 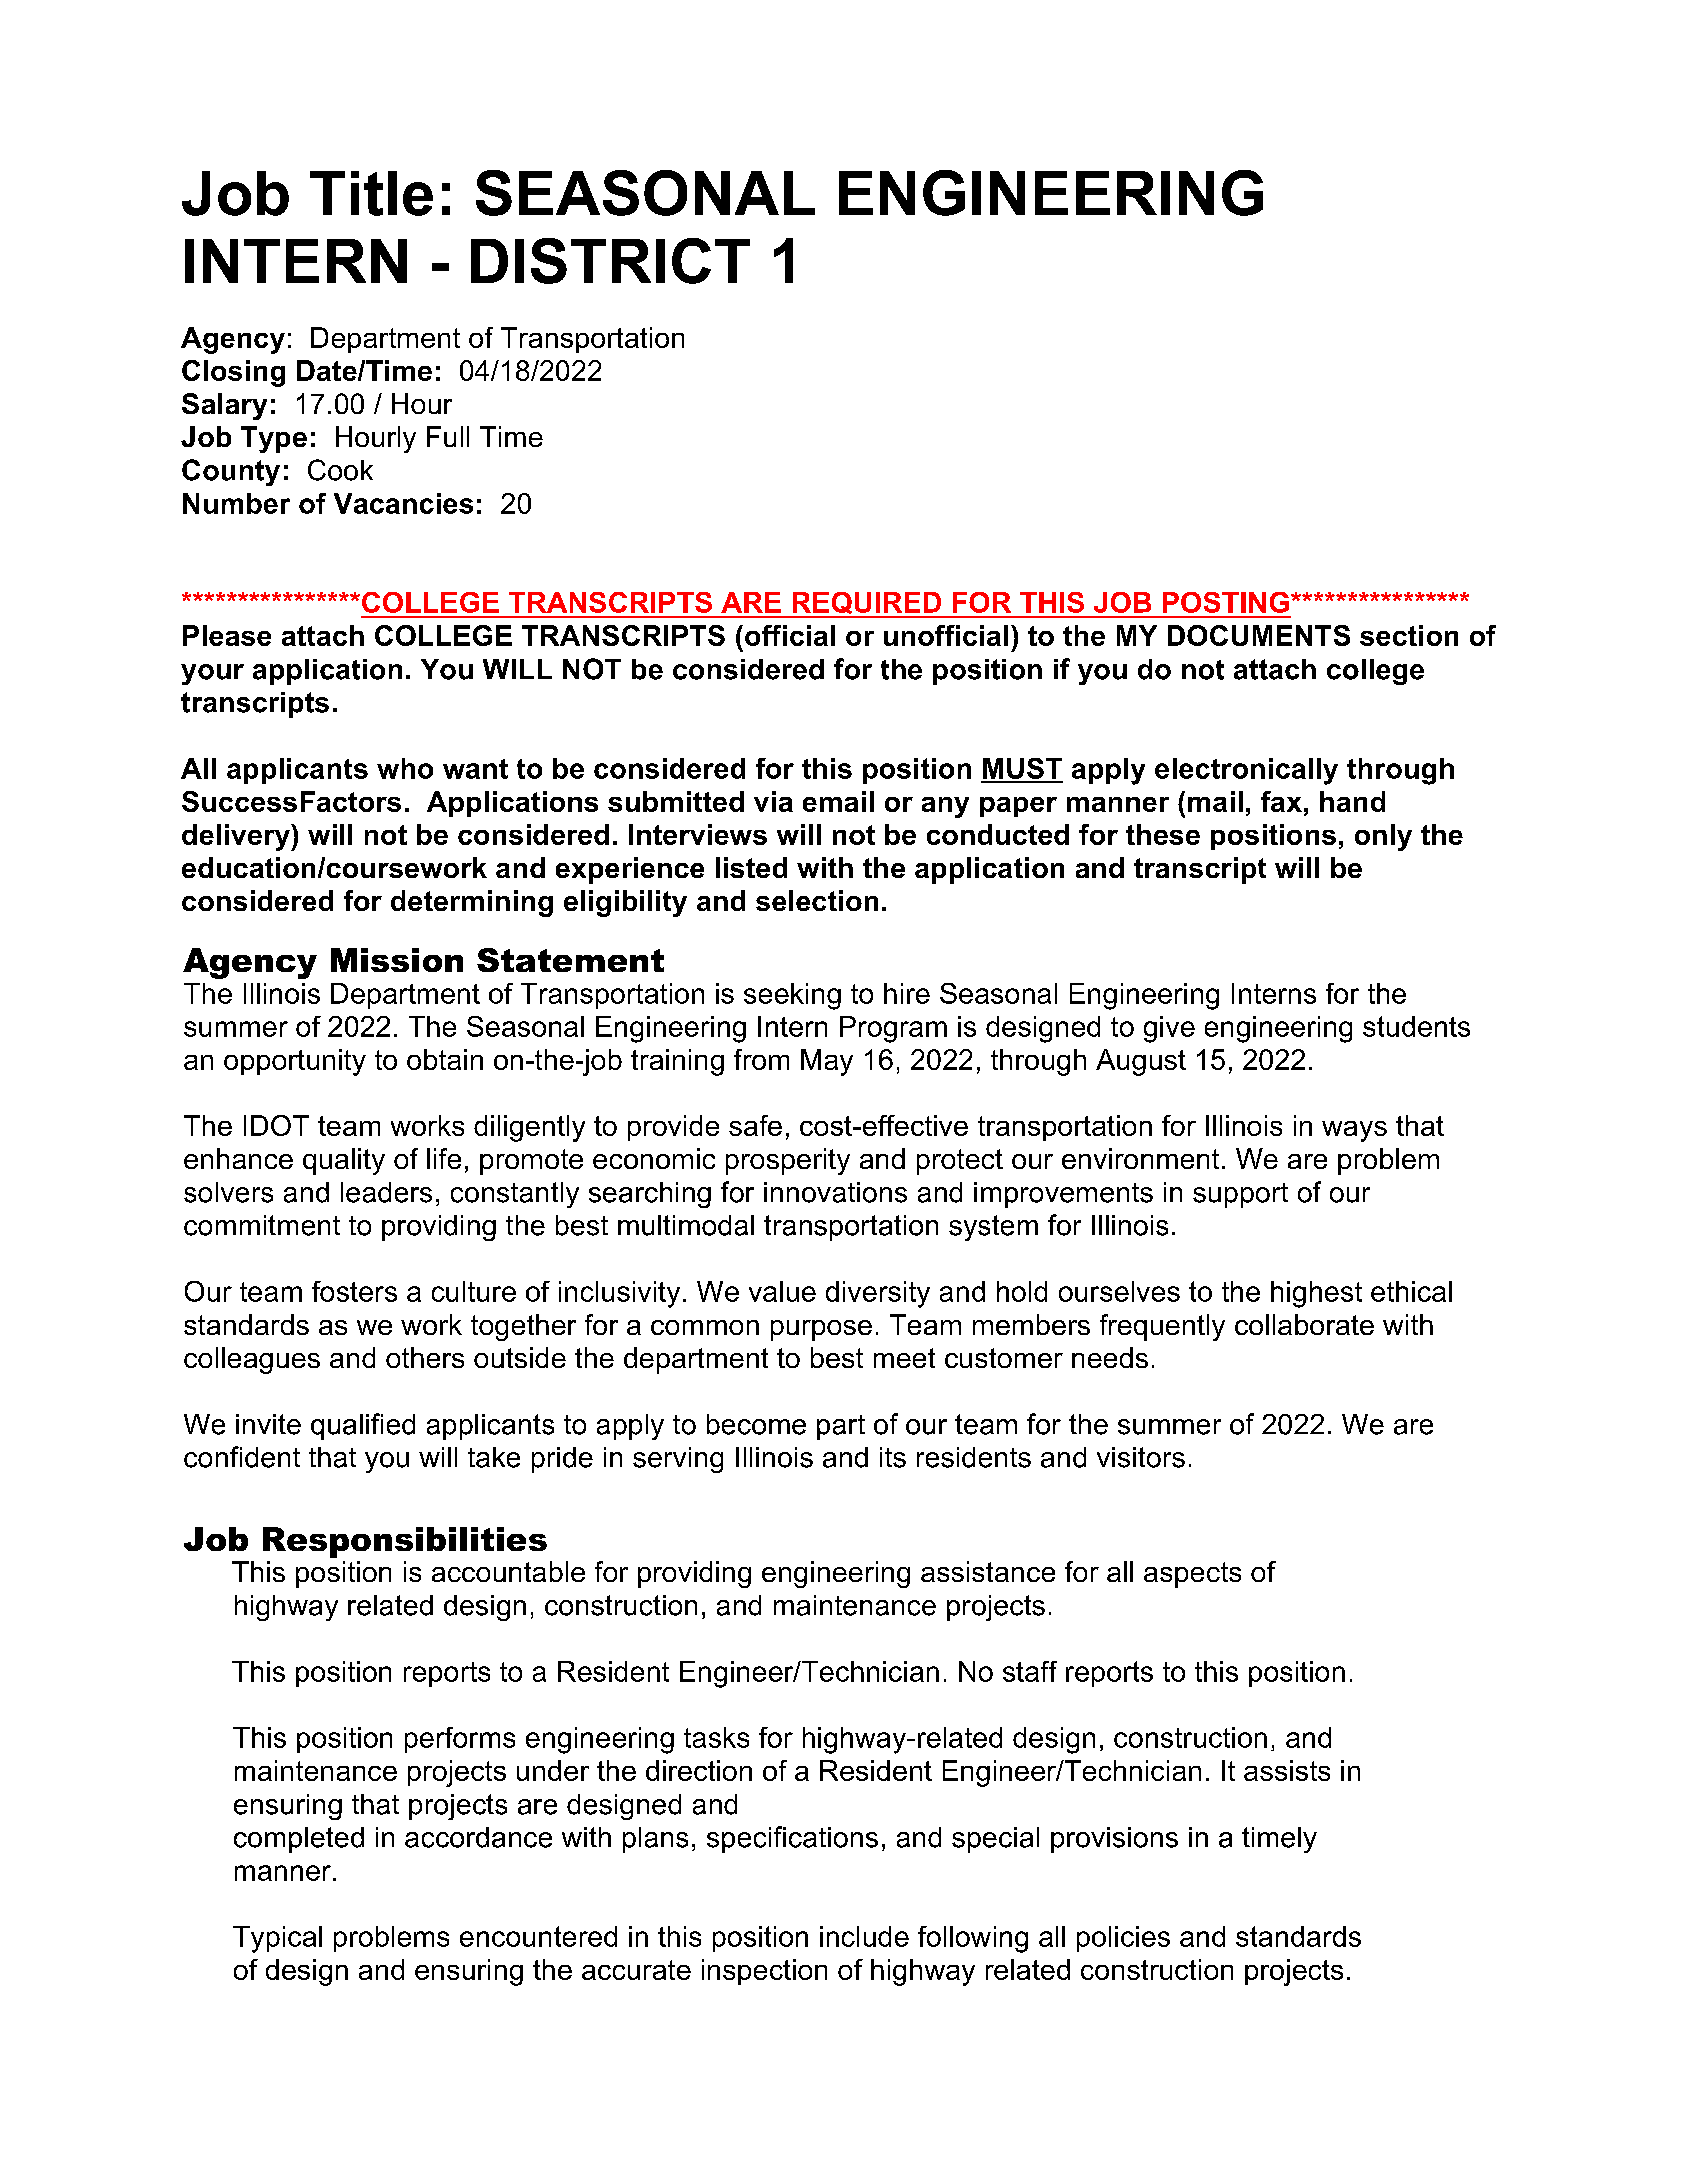 What do you see at coordinates (371, 193) in the screenshot?
I see `Title` at bounding box center [371, 193].
